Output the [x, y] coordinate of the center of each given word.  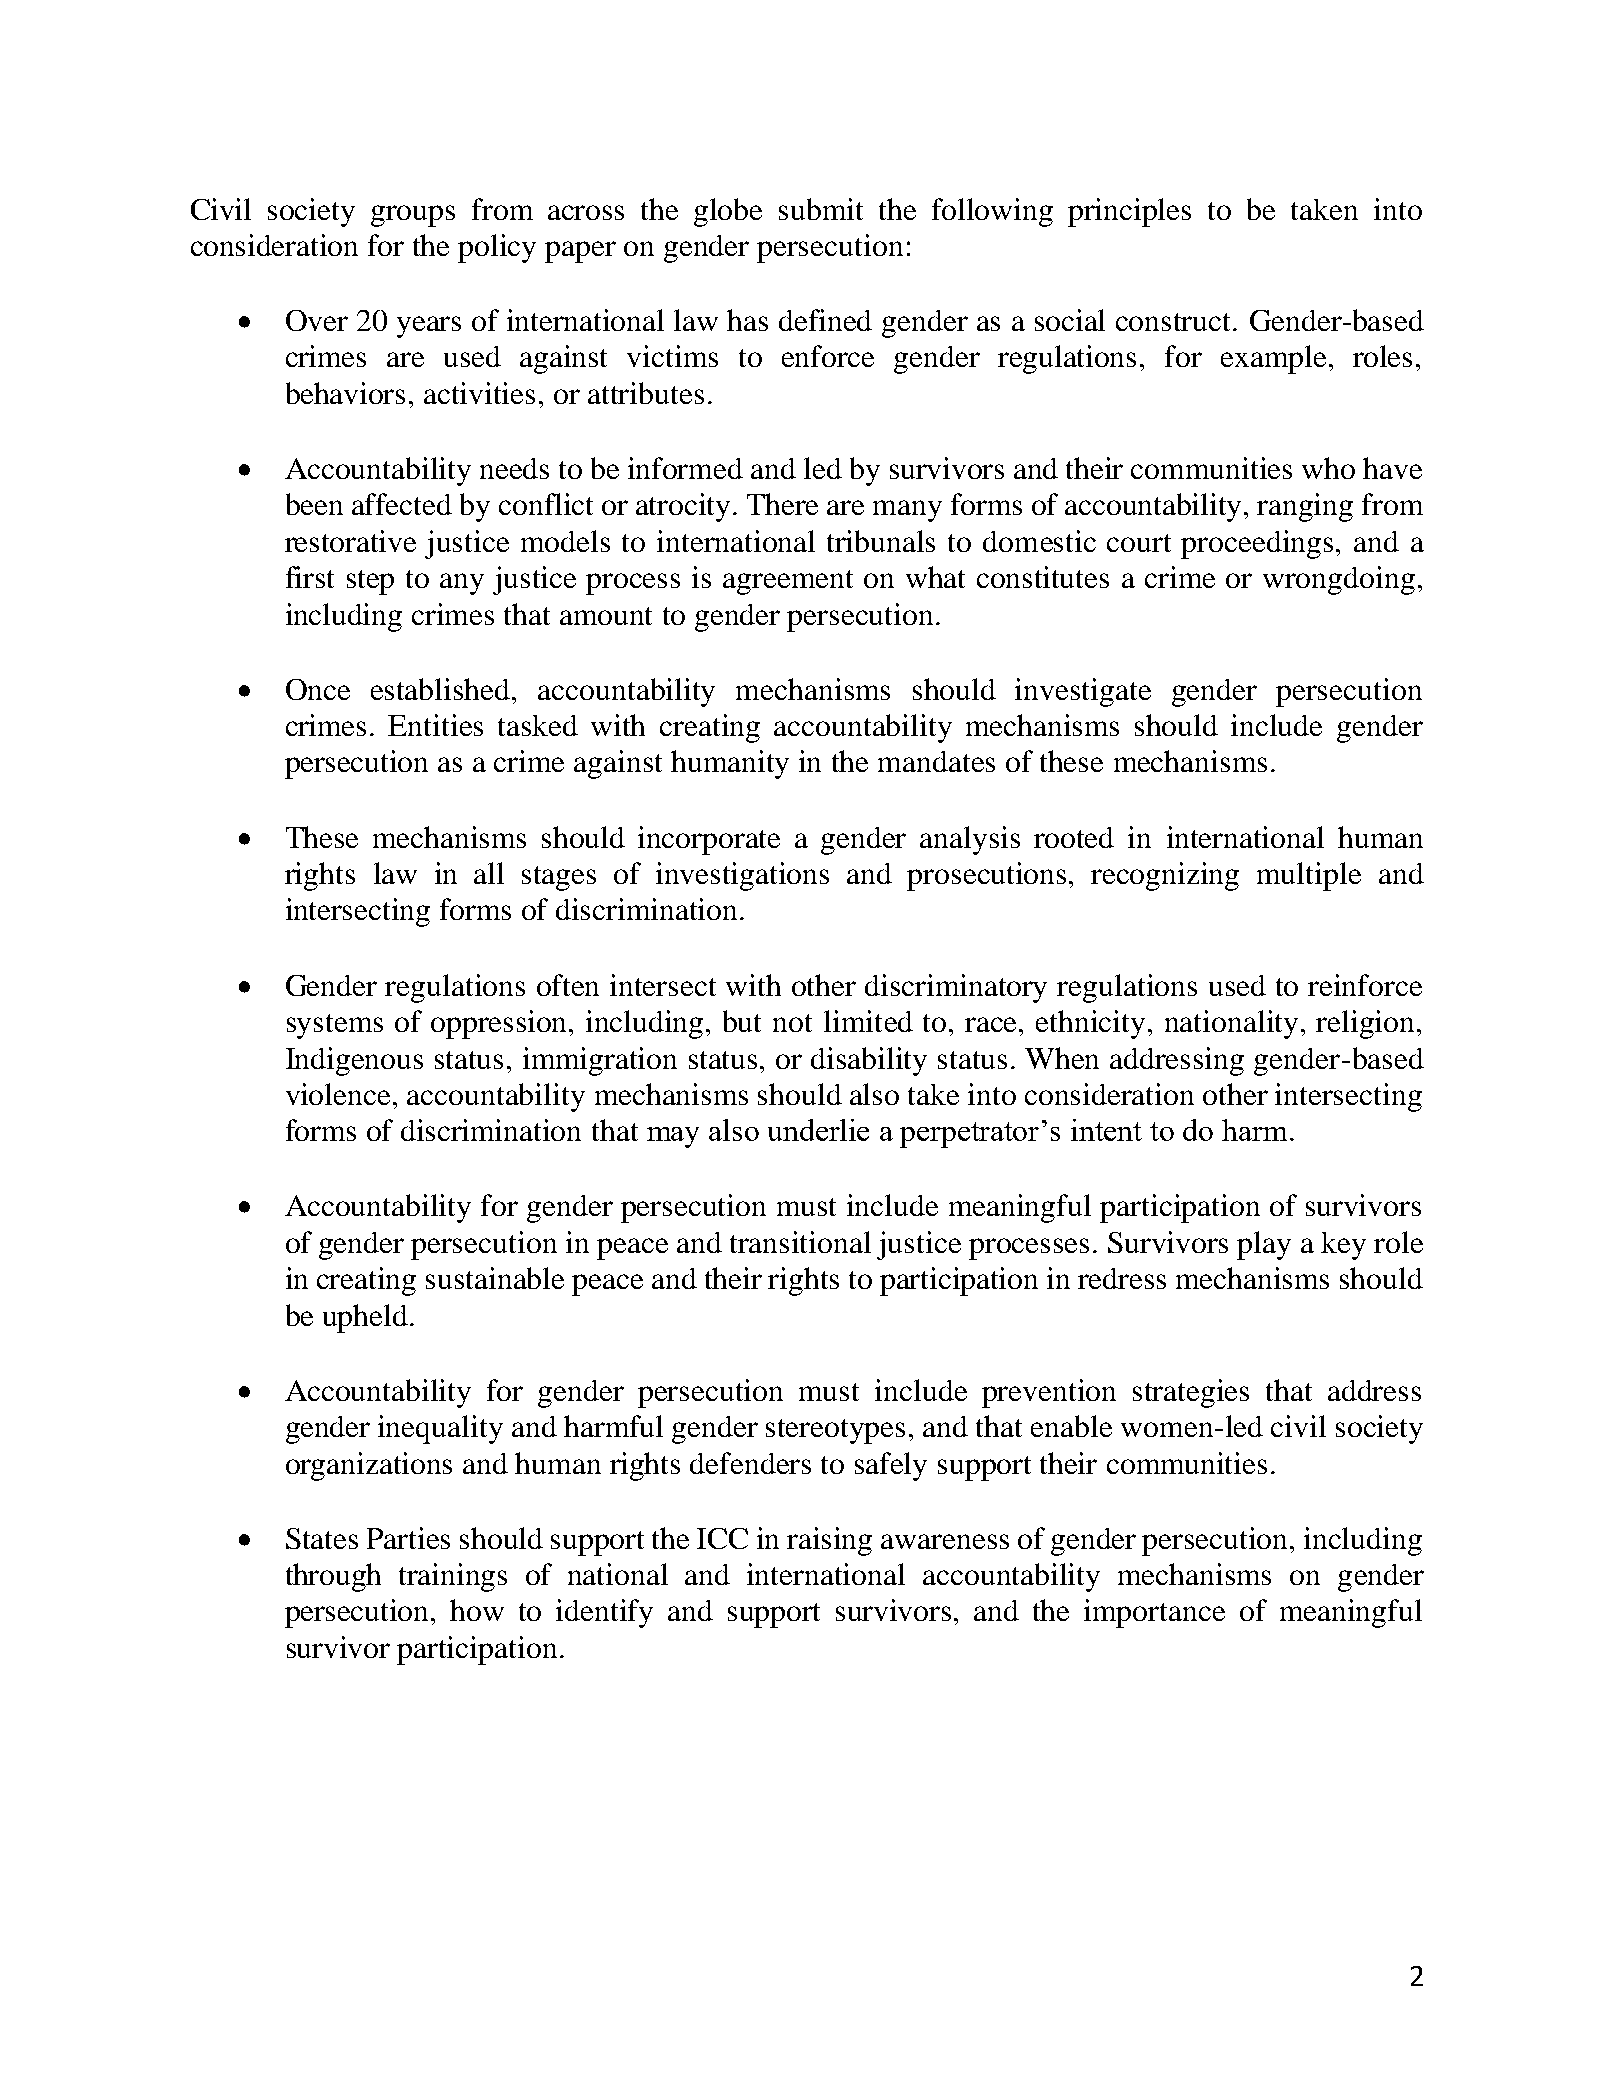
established [442, 689]
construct [1175, 322]
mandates [936, 761]
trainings [453, 1577]
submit [821, 209]
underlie [818, 1130]
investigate [1083, 692]
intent [1106, 1130]
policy [497, 248]
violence [340, 1094]
